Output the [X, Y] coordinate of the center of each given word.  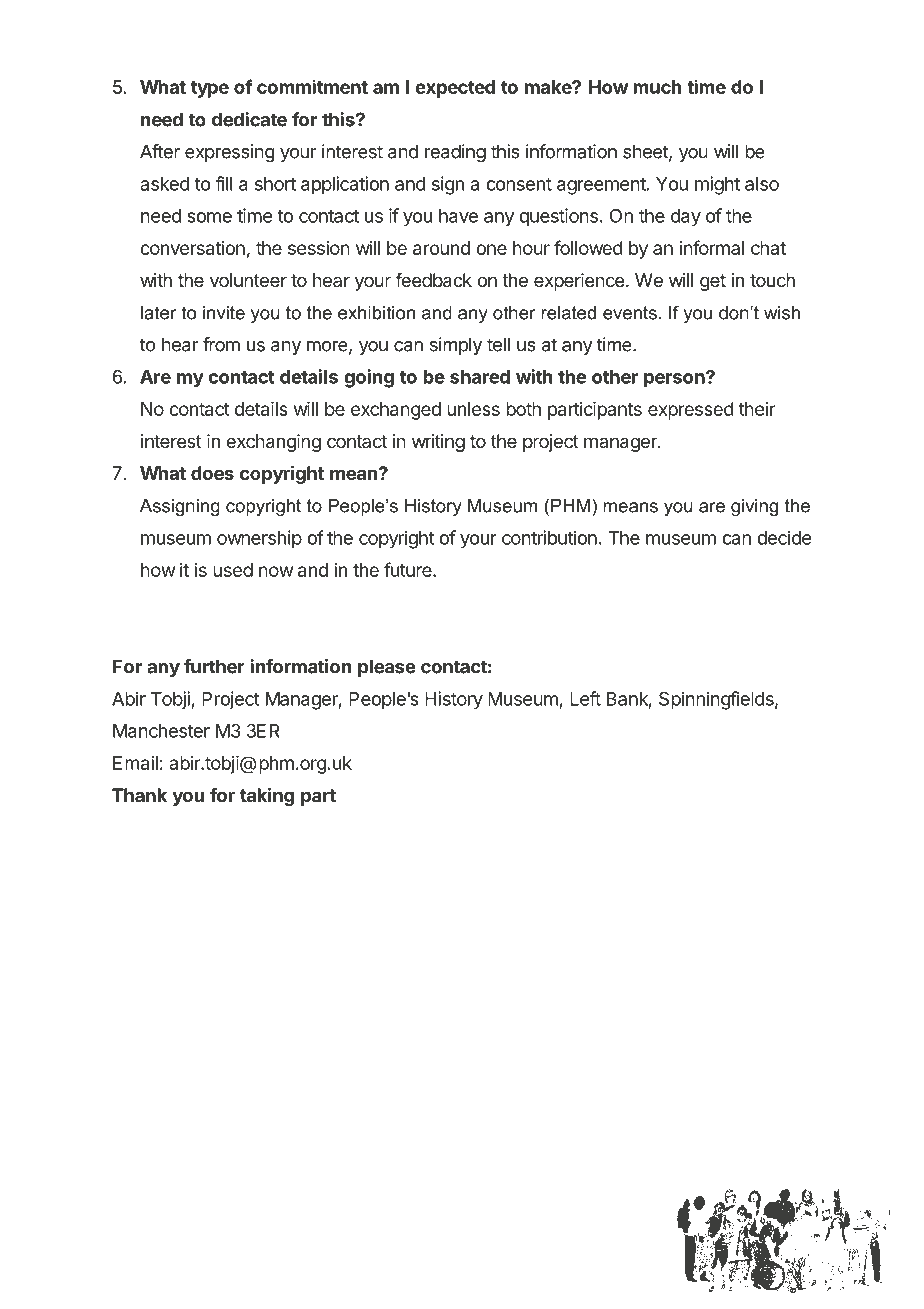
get [713, 282]
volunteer [248, 280]
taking [267, 796]
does [212, 473]
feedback [433, 280]
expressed [691, 411]
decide [784, 537]
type [210, 89]
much [657, 87]
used [233, 570]
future [409, 569]
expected [455, 89]
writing [438, 443]
